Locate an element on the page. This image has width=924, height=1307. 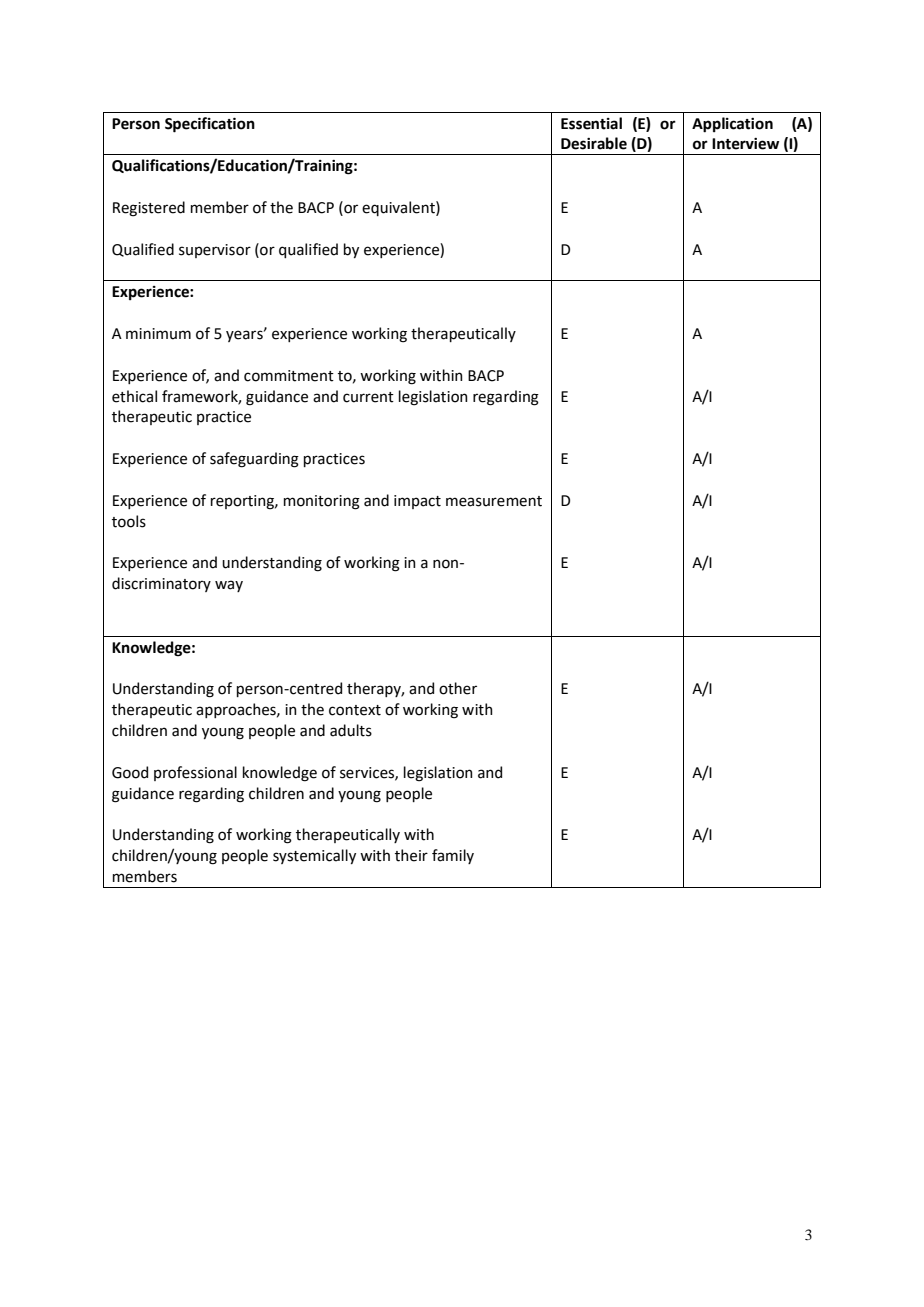
ethical is located at coordinates (134, 396).
